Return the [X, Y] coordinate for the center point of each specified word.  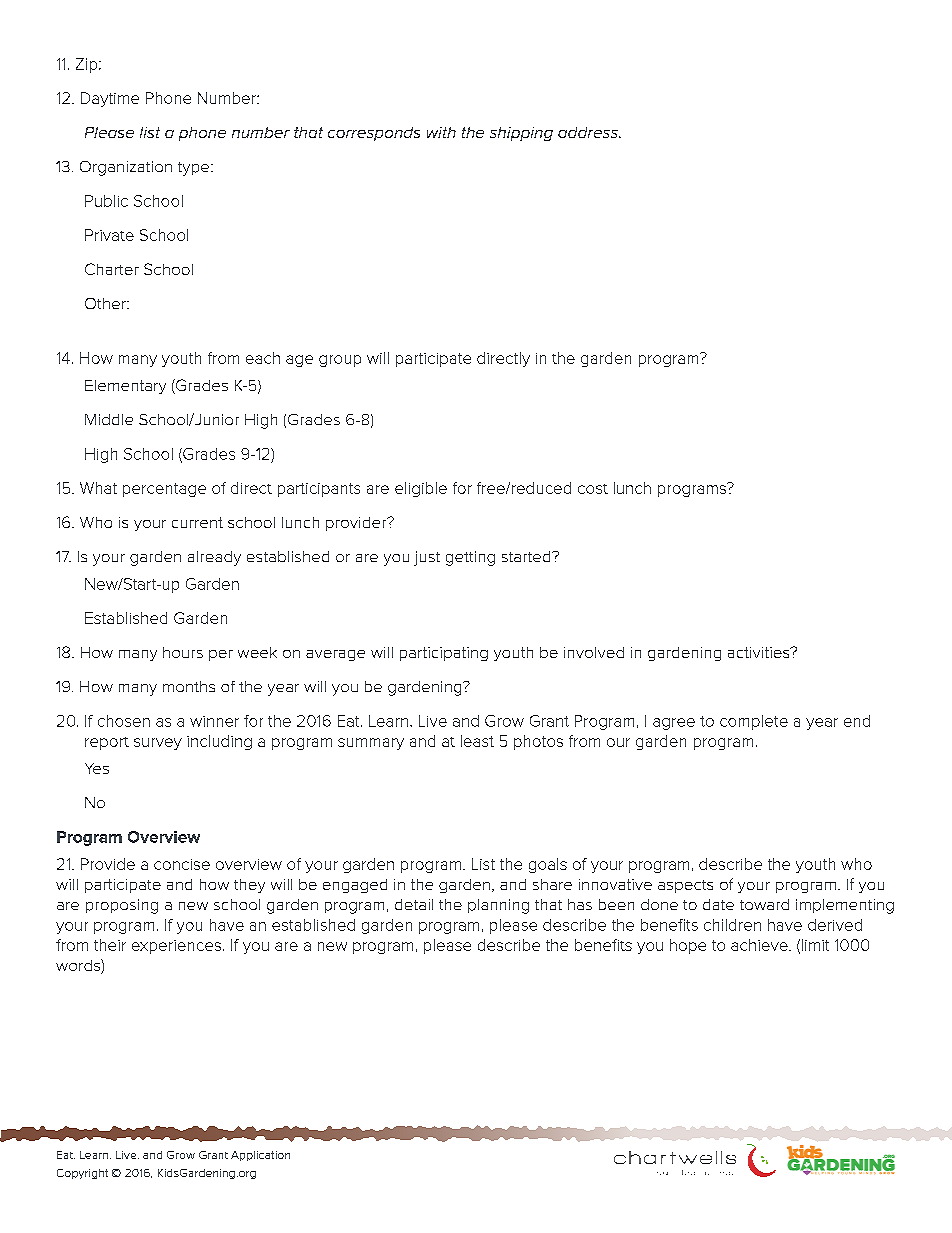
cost [593, 489]
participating [444, 654]
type [195, 169]
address [589, 132]
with [441, 132]
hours [183, 652]
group [340, 361]
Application [260, 1156]
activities [760, 652]
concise [182, 864]
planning [498, 906]
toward [764, 904]
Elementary [125, 387]
